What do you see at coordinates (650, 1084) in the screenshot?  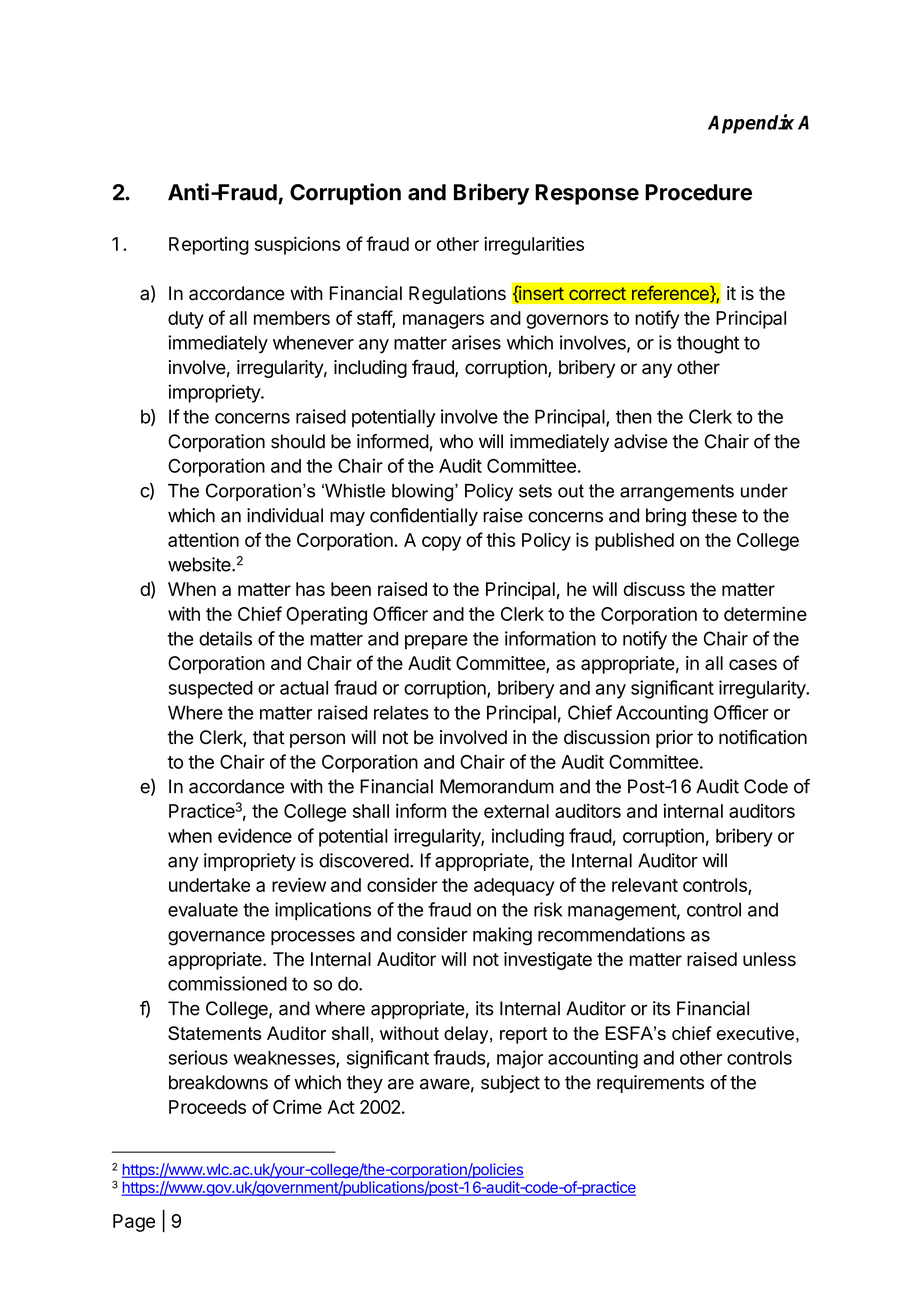 I see `requirements` at bounding box center [650, 1084].
